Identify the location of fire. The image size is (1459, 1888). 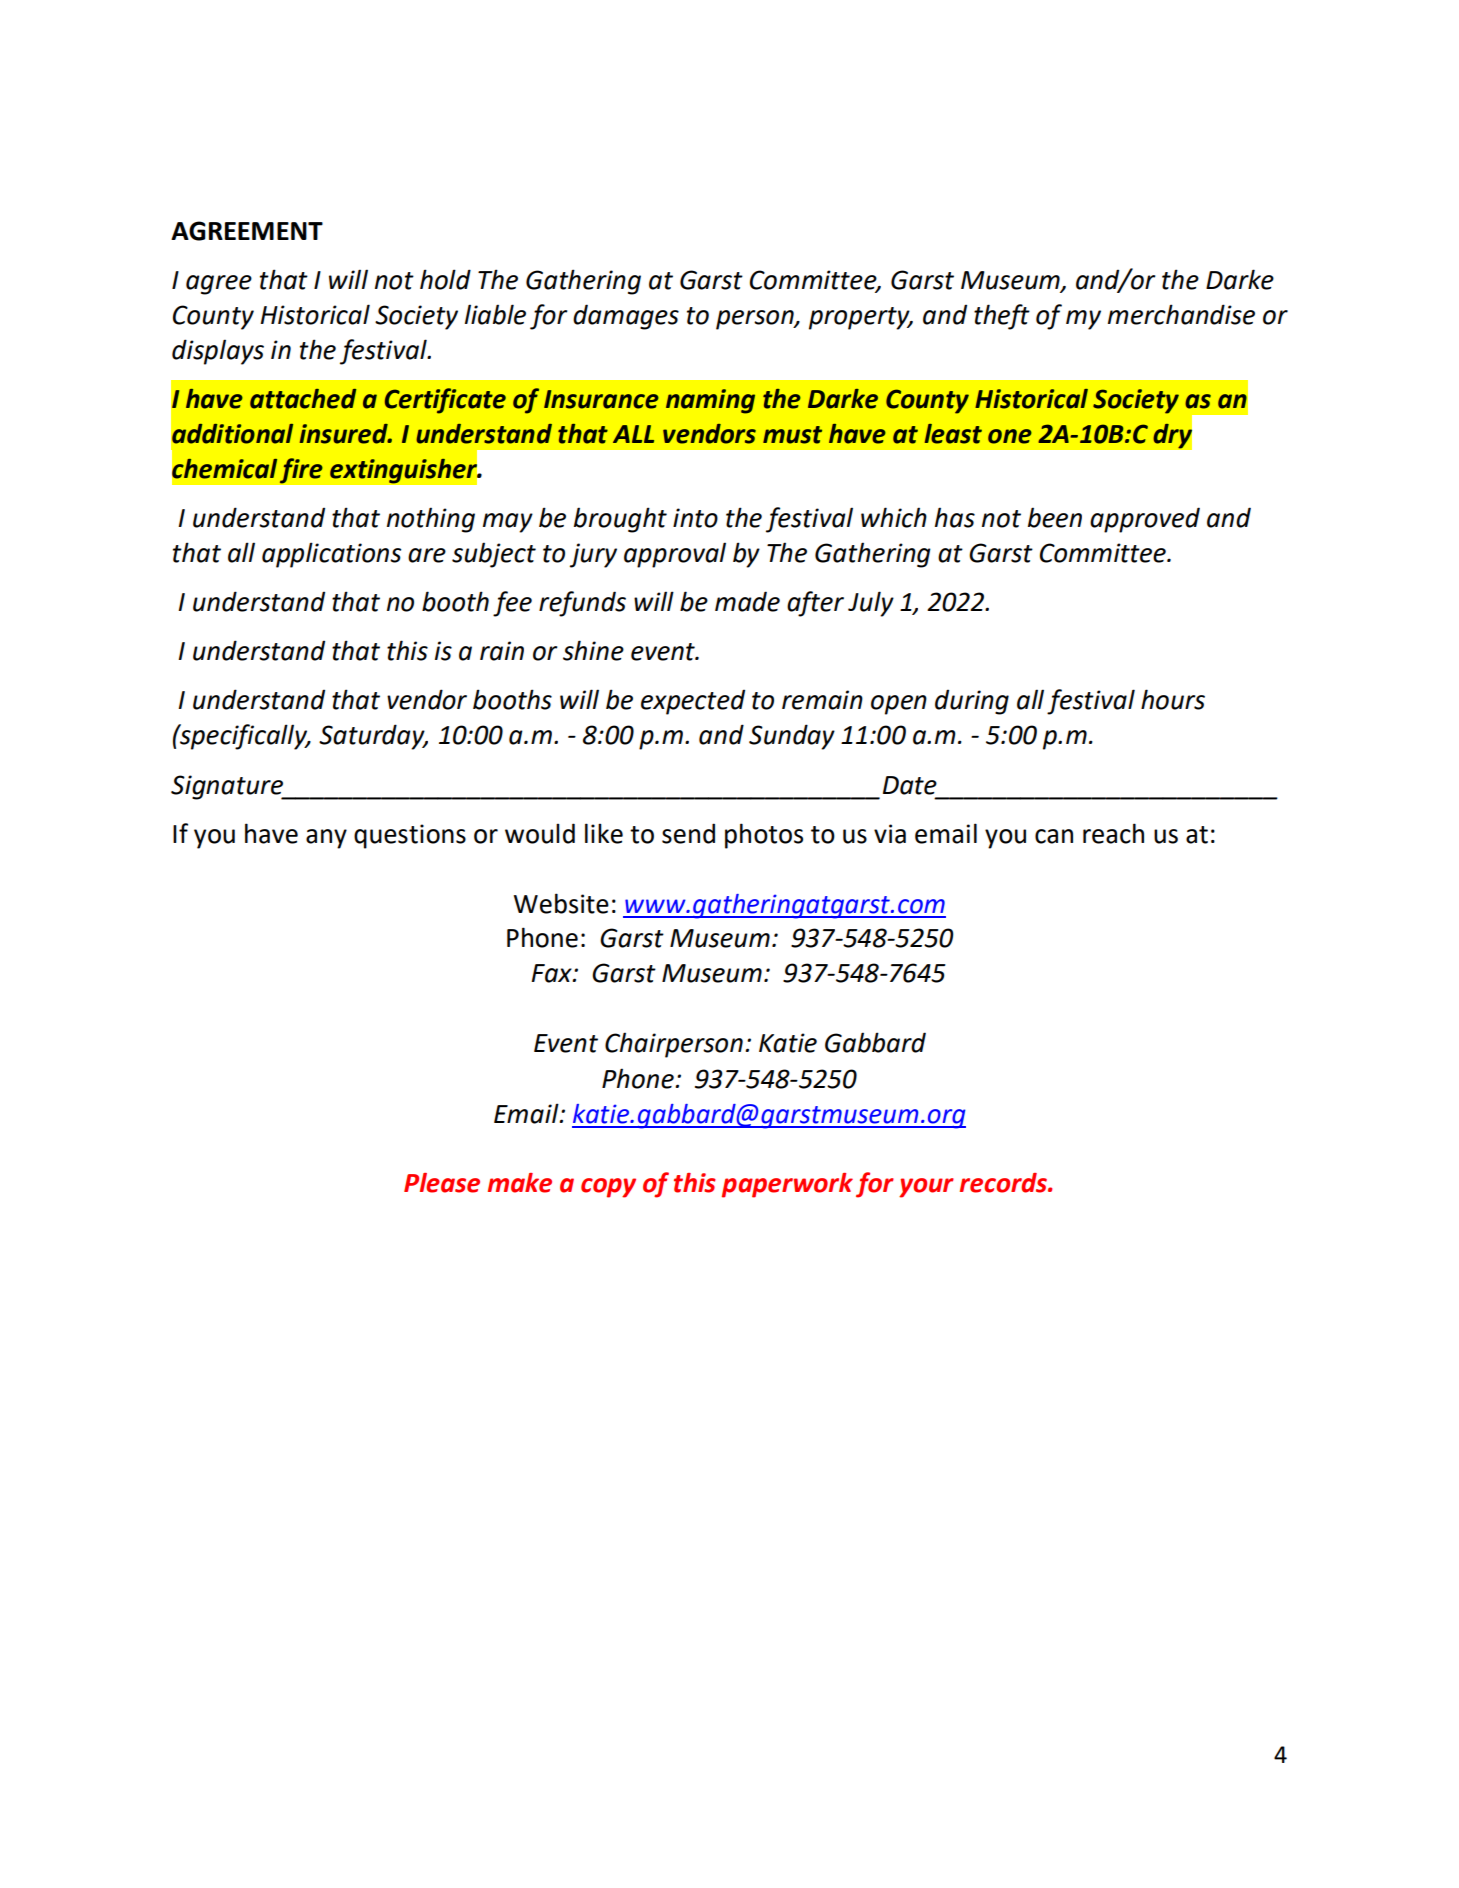
(301, 471).
